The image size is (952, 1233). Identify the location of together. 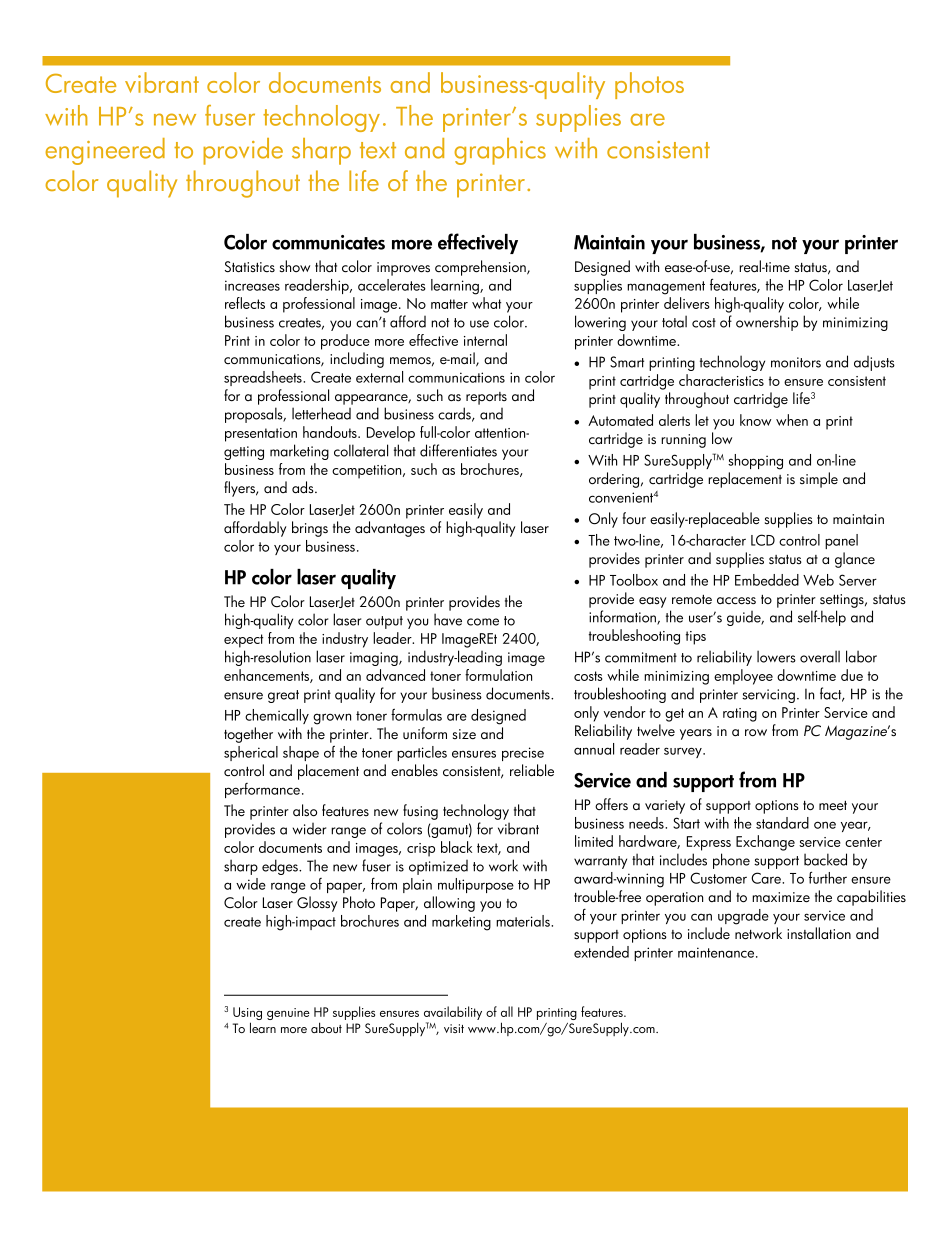
(248, 735).
